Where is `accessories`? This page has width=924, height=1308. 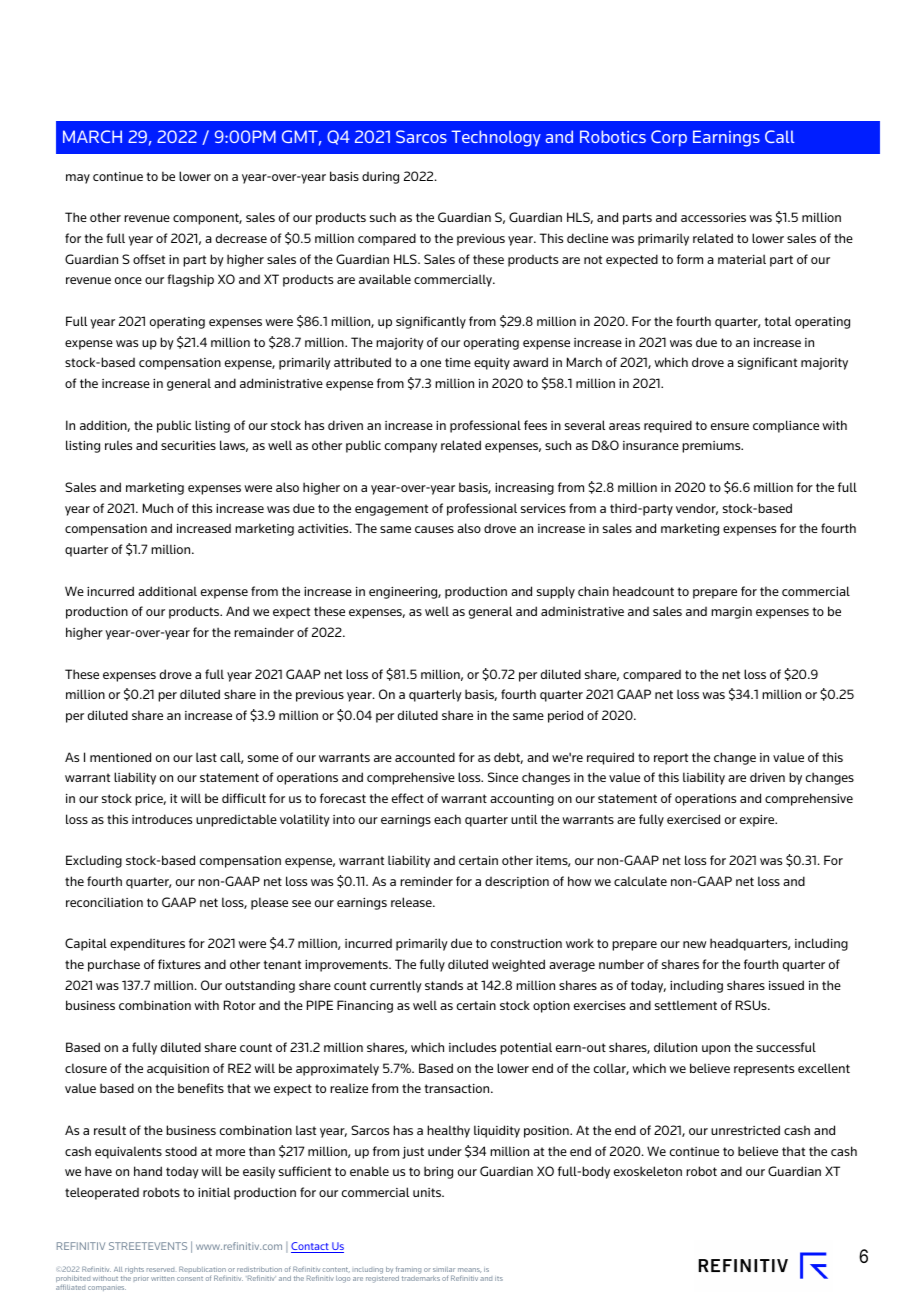 accessories is located at coordinates (713, 217).
